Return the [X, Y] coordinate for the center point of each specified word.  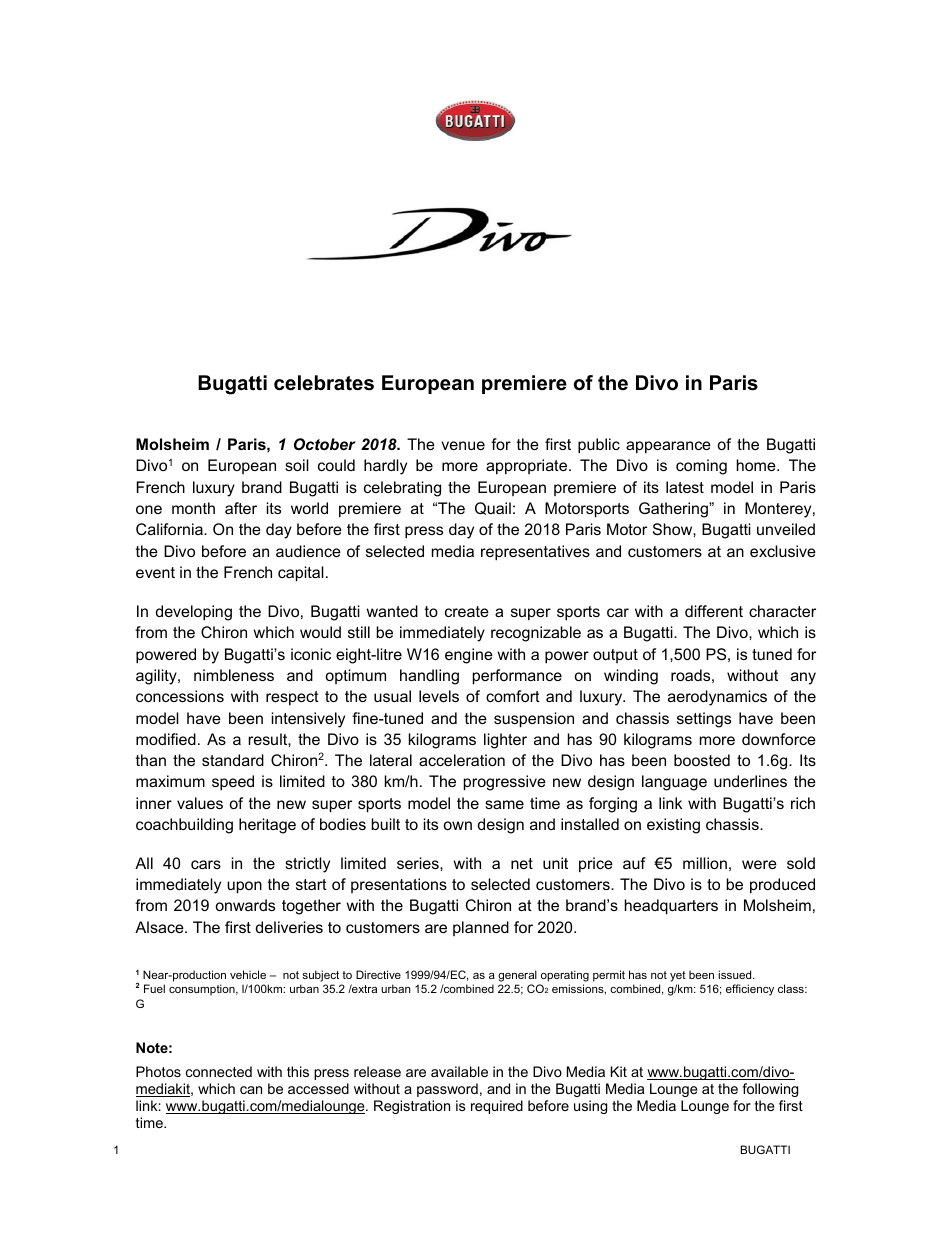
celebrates [324, 383]
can [251, 1090]
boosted [702, 760]
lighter [505, 741]
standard [233, 760]
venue [463, 445]
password [447, 1090]
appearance [668, 447]
